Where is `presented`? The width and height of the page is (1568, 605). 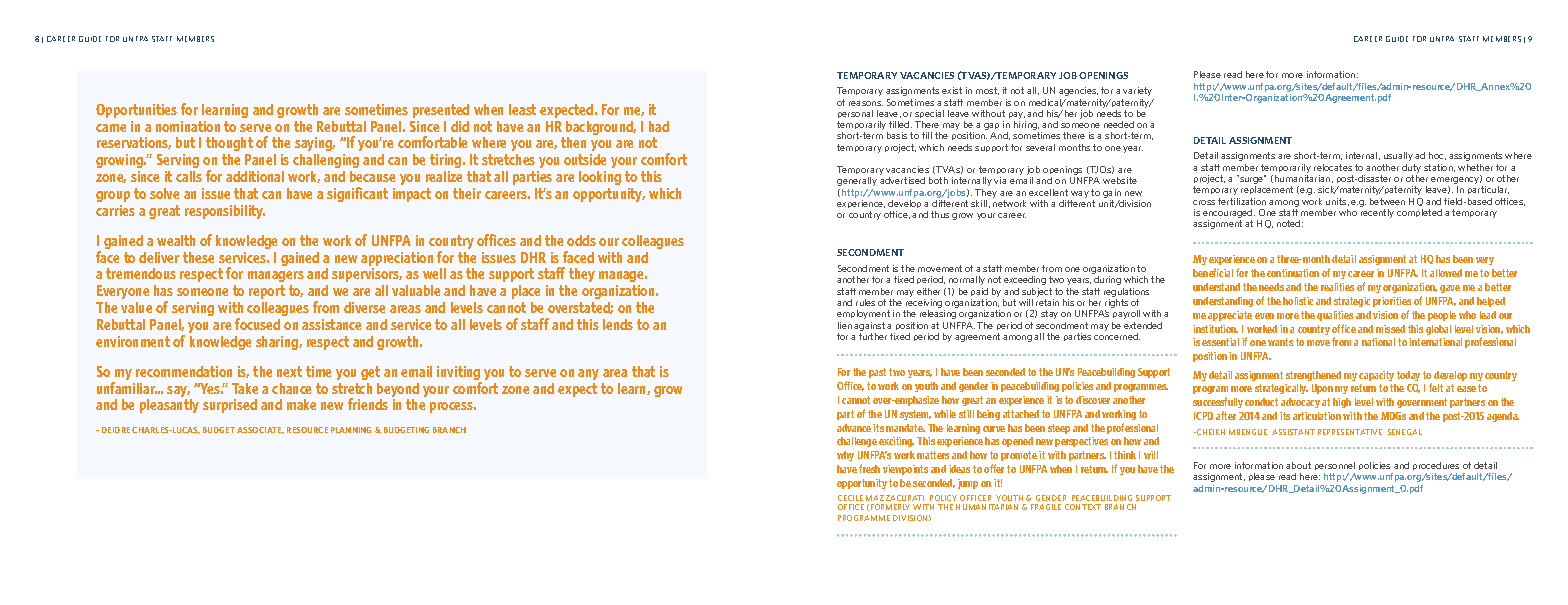 presented is located at coordinates (441, 111).
